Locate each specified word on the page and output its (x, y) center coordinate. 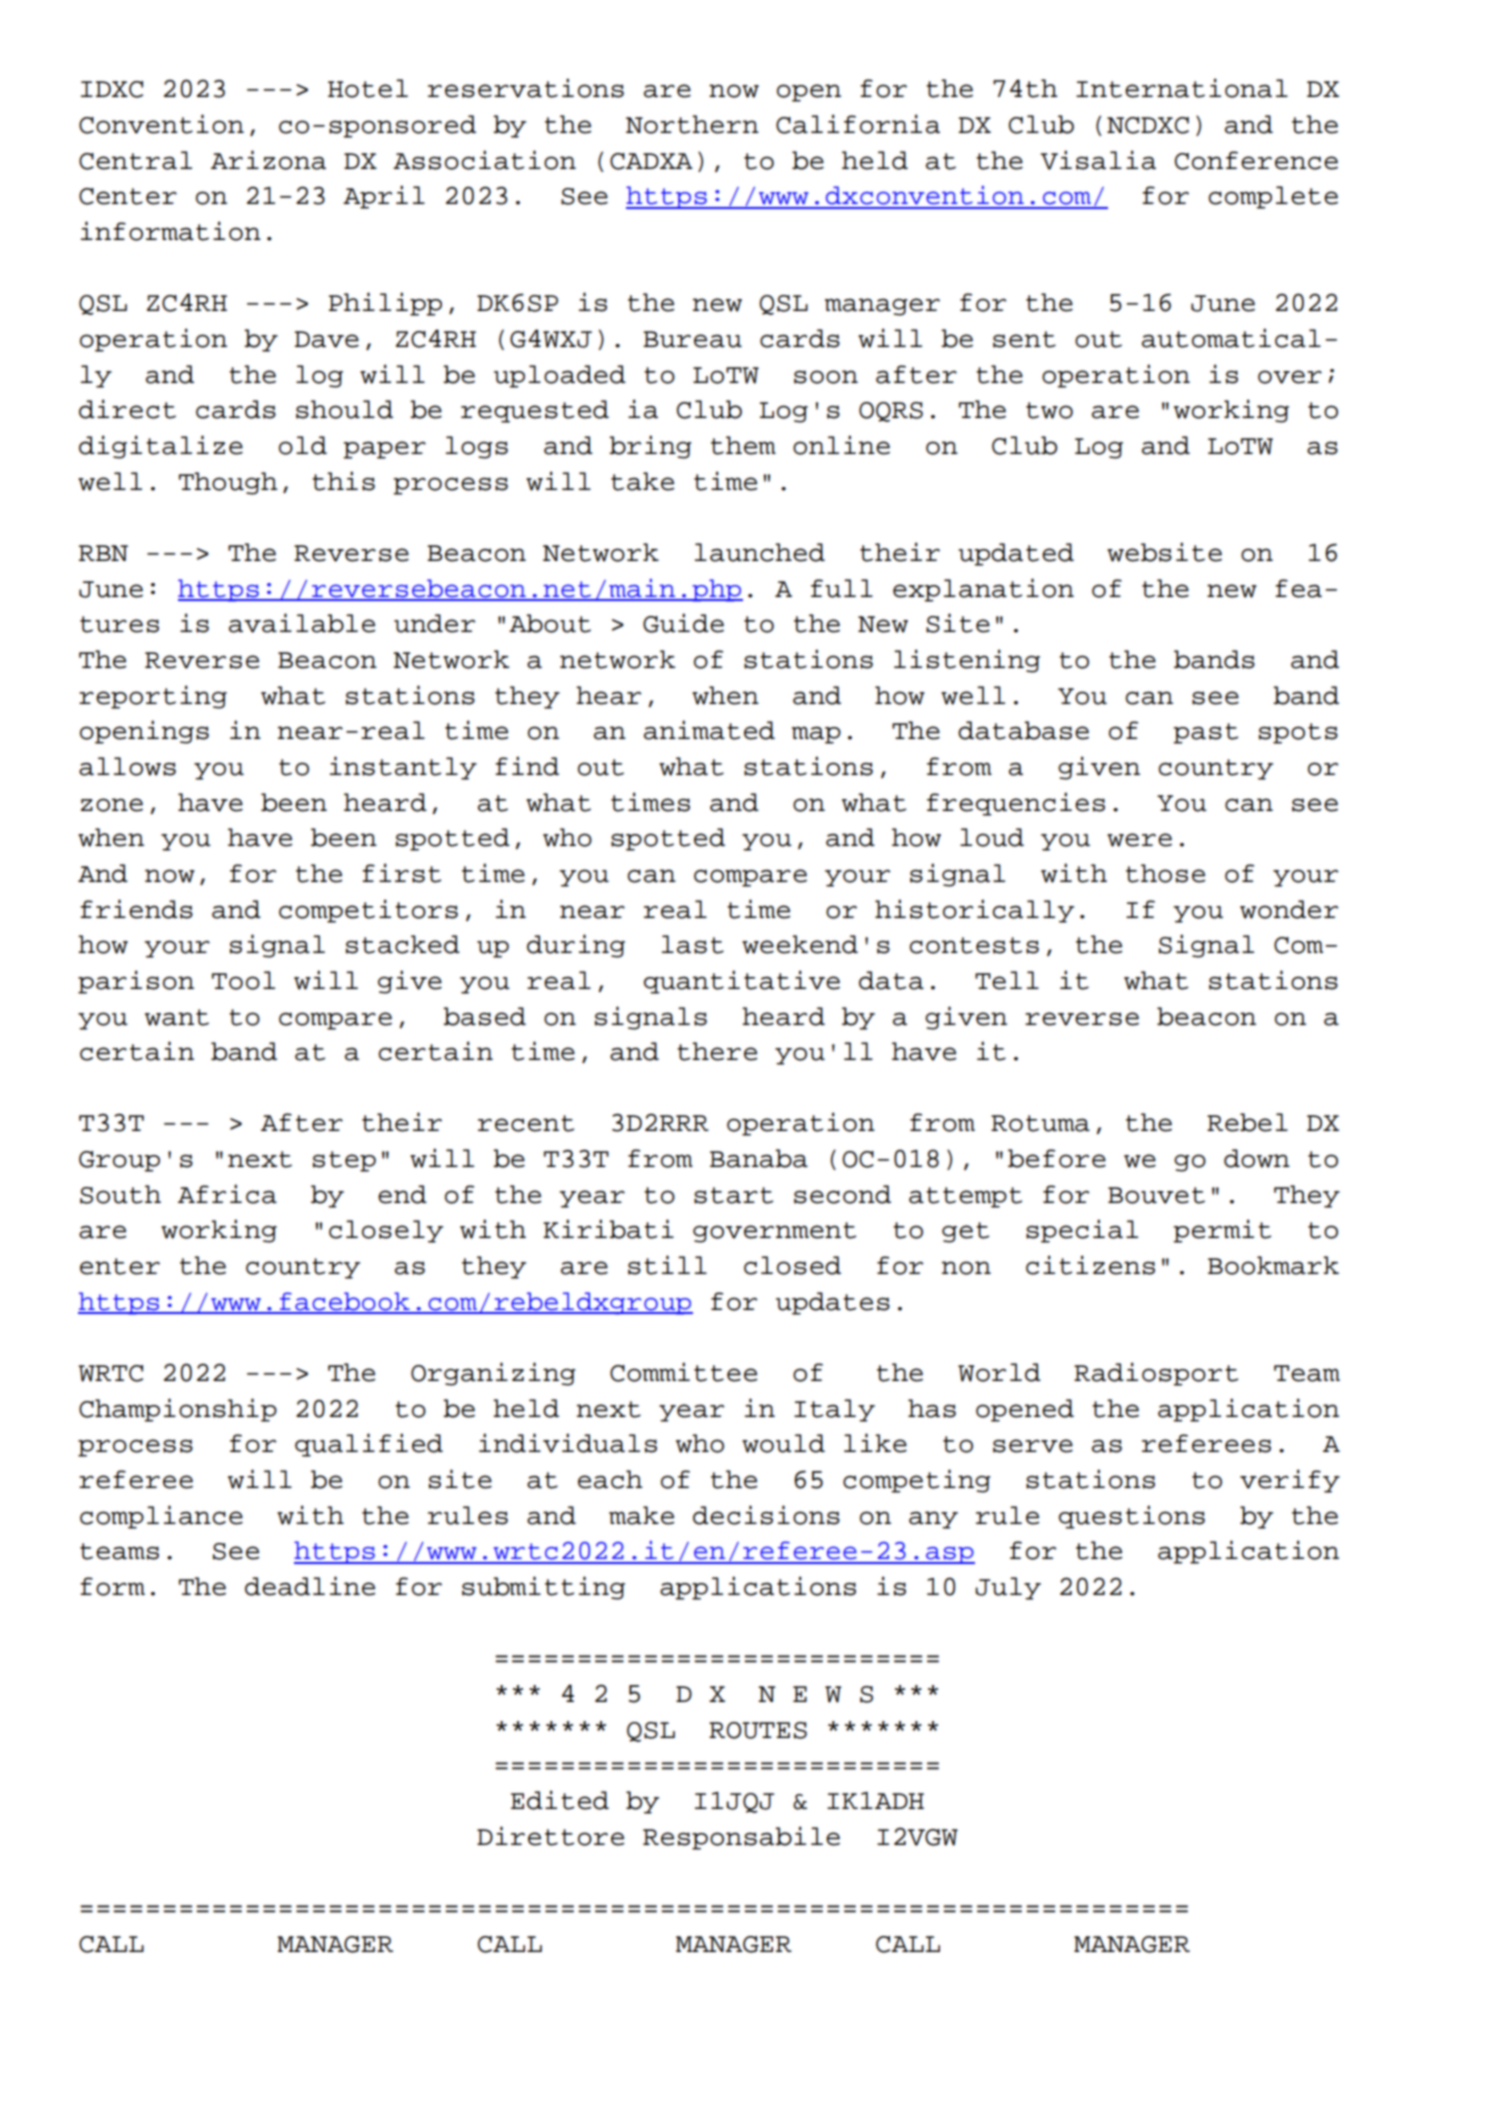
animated (709, 730)
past (1205, 733)
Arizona (268, 160)
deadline (310, 1586)
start (733, 1195)
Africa (227, 1194)
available (302, 623)
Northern (692, 124)
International (1182, 88)
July (1008, 1588)
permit (1222, 1231)
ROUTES (758, 1730)
